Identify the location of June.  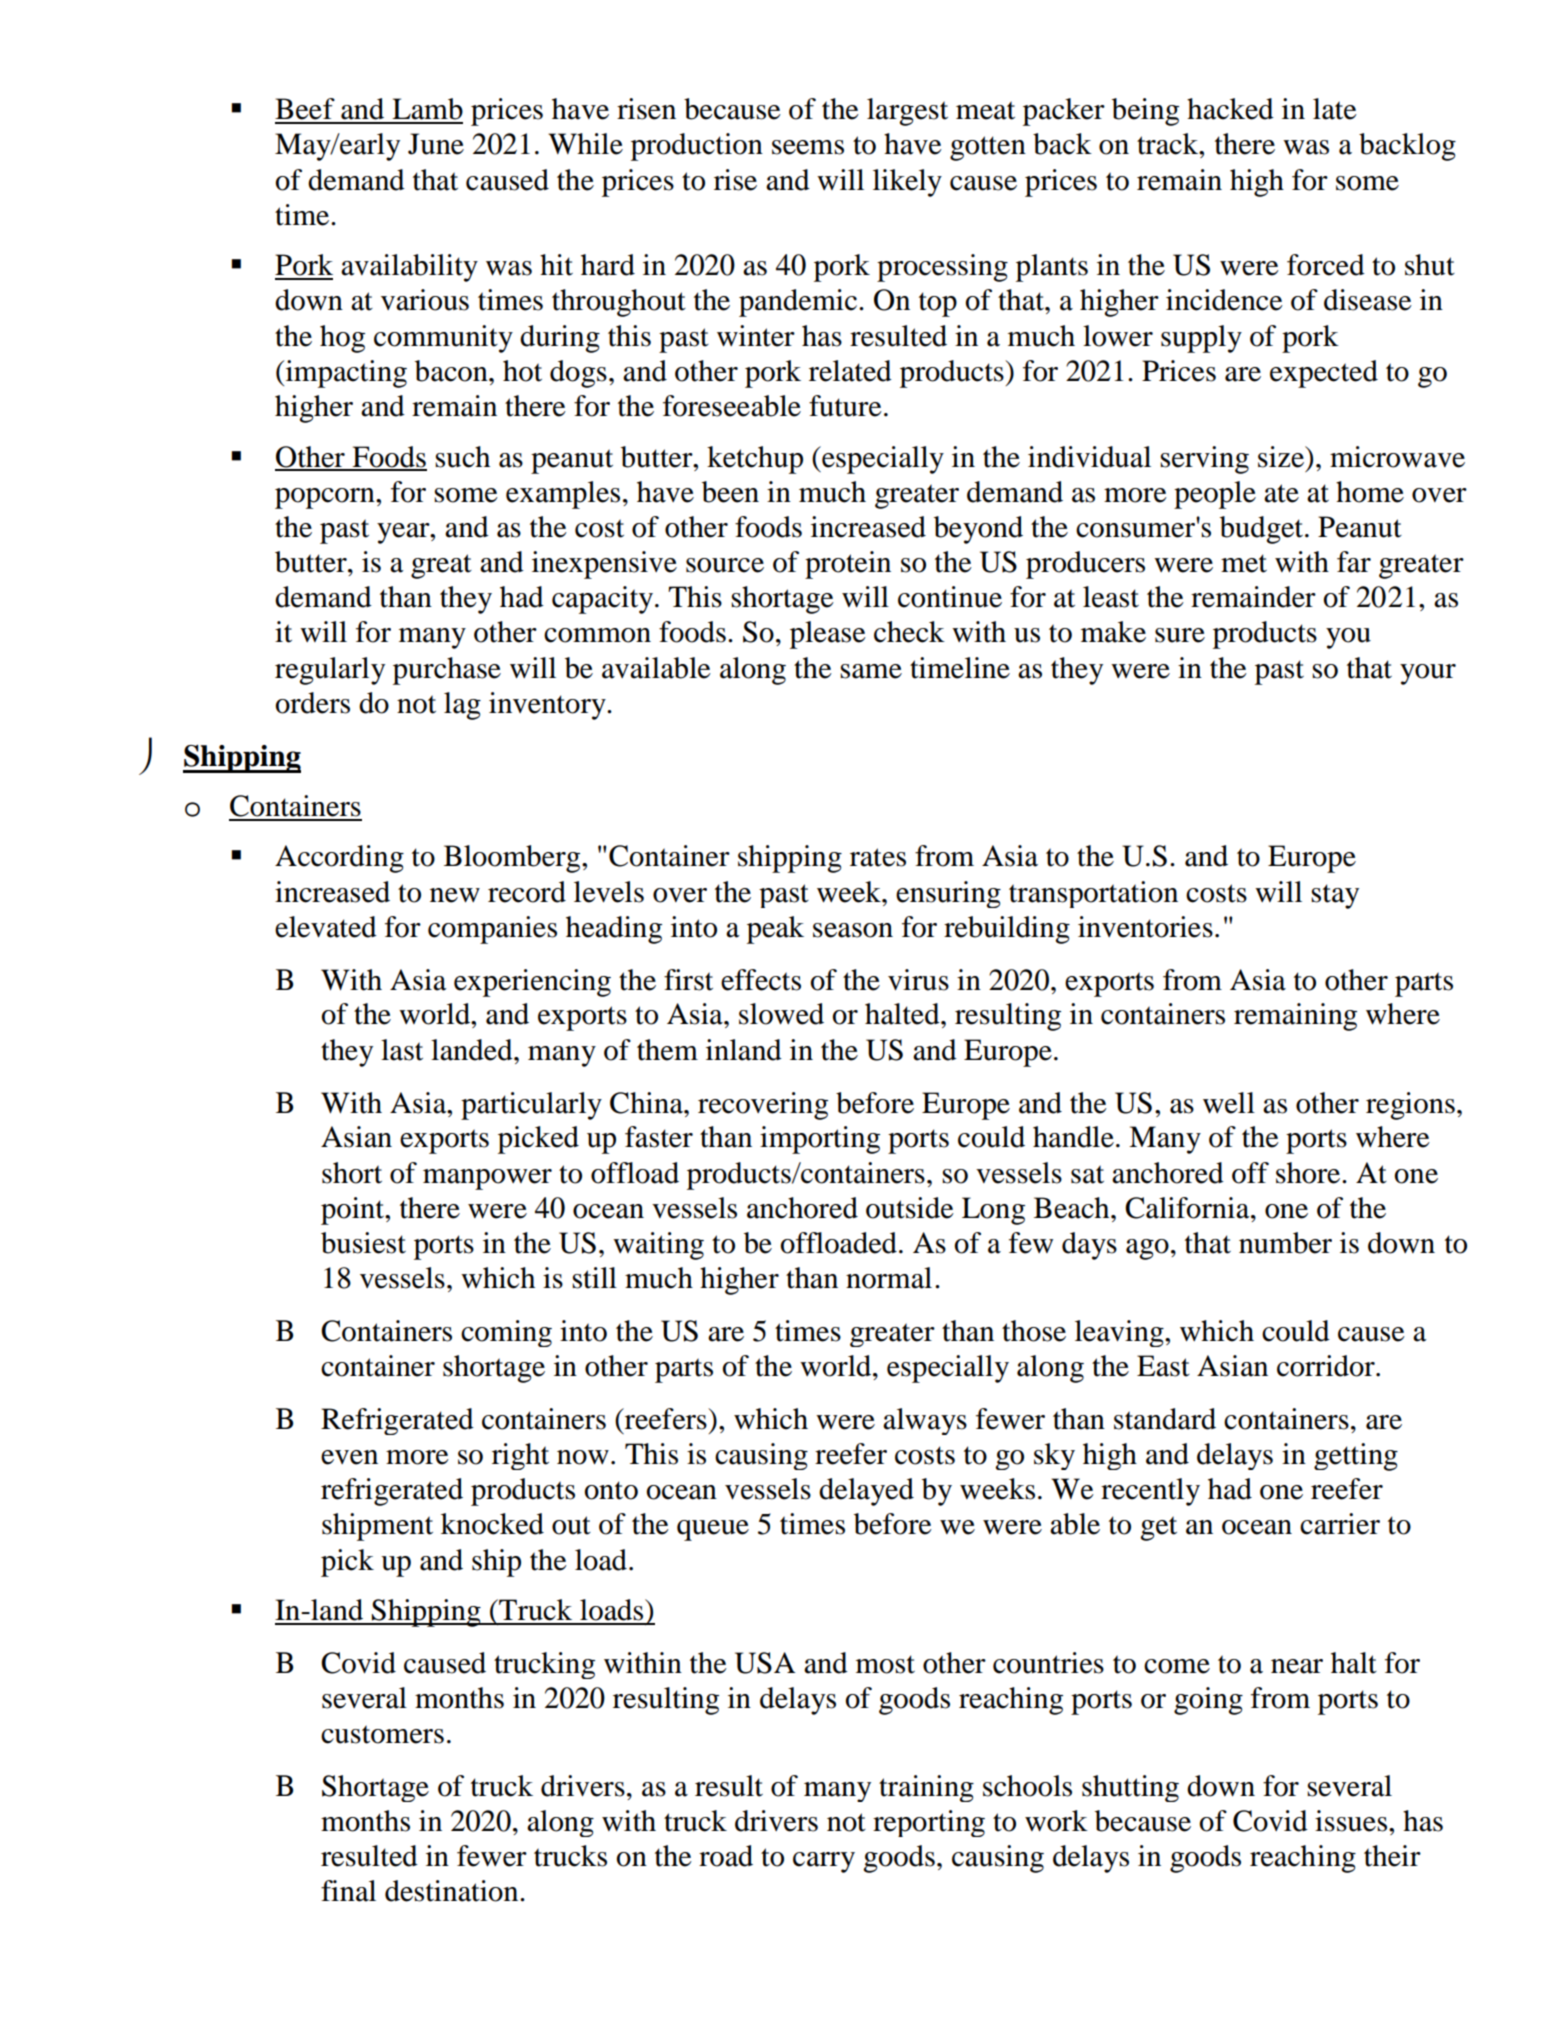
(436, 144).
